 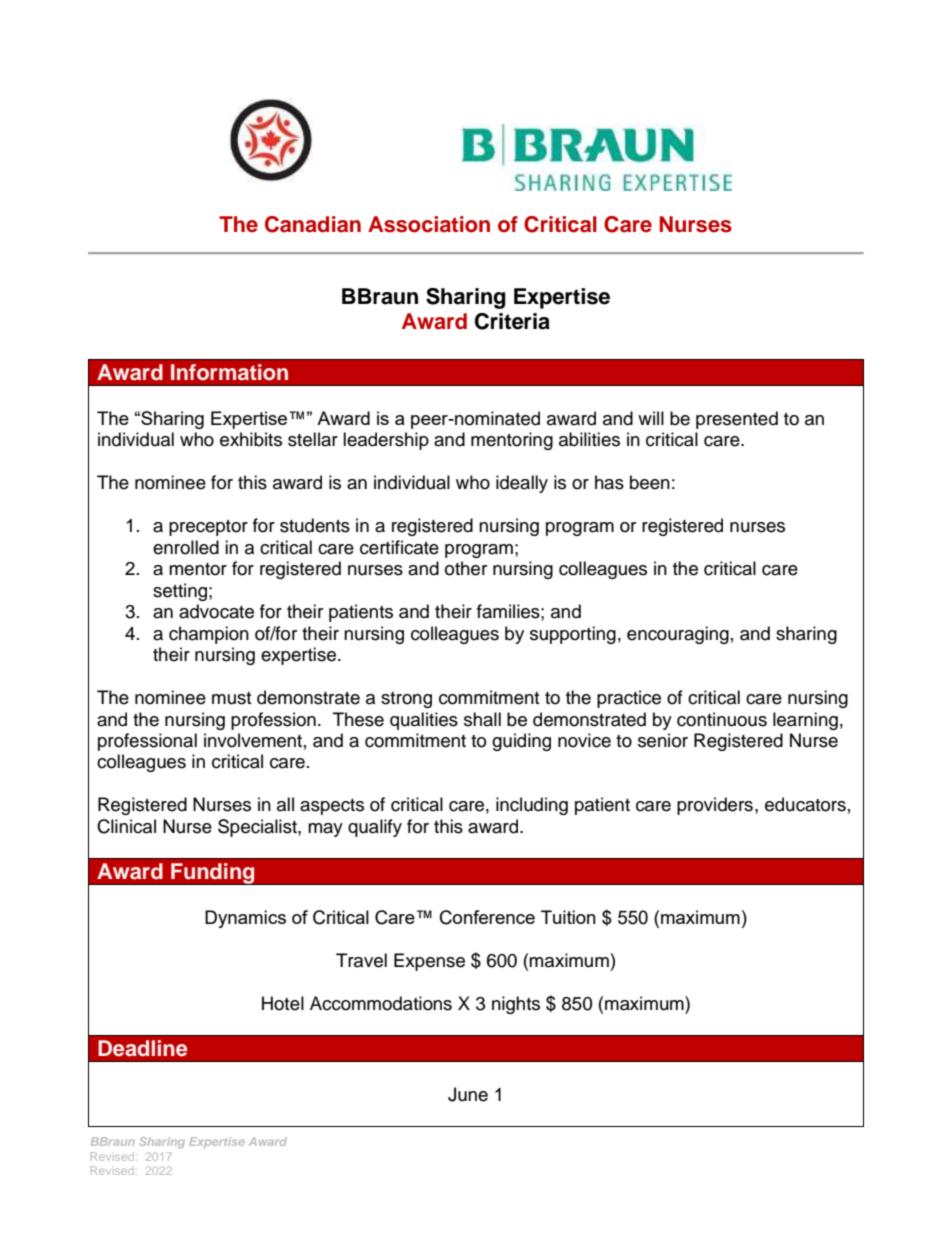 What do you see at coordinates (516, 1005) in the page?
I see `nights` at bounding box center [516, 1005].
